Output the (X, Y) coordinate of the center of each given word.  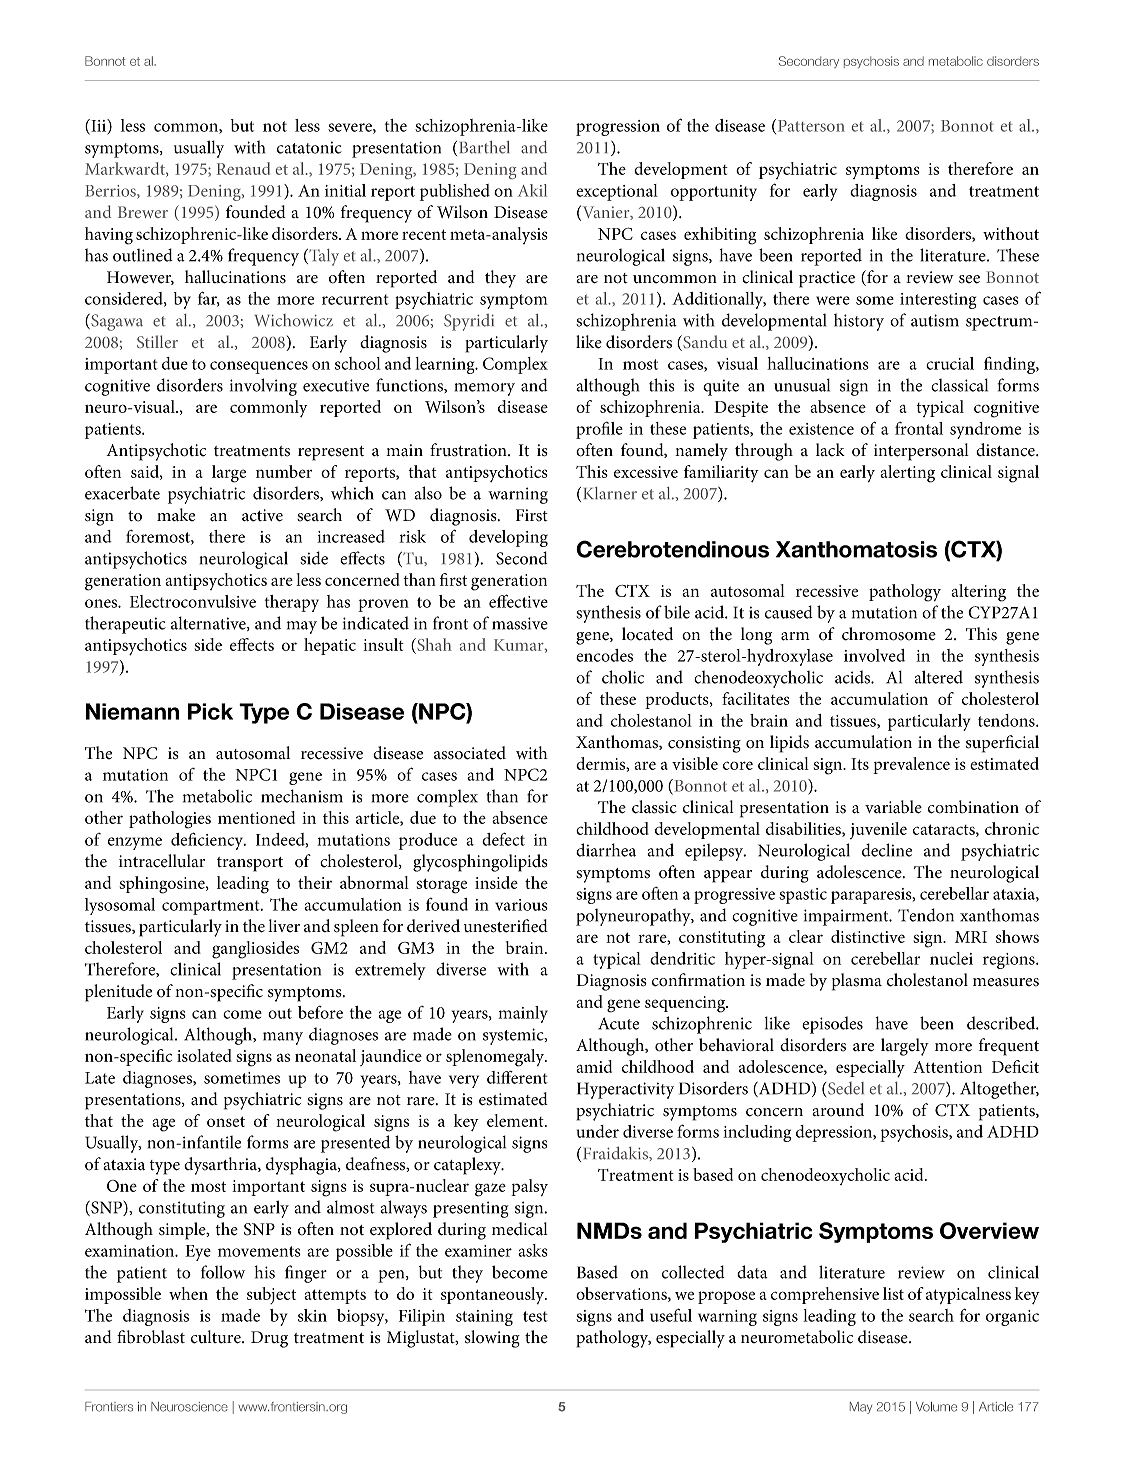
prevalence (911, 765)
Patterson (811, 126)
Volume (936, 1407)
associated (470, 753)
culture (217, 1337)
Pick (210, 711)
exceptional (617, 192)
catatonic (309, 147)
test (535, 1316)
